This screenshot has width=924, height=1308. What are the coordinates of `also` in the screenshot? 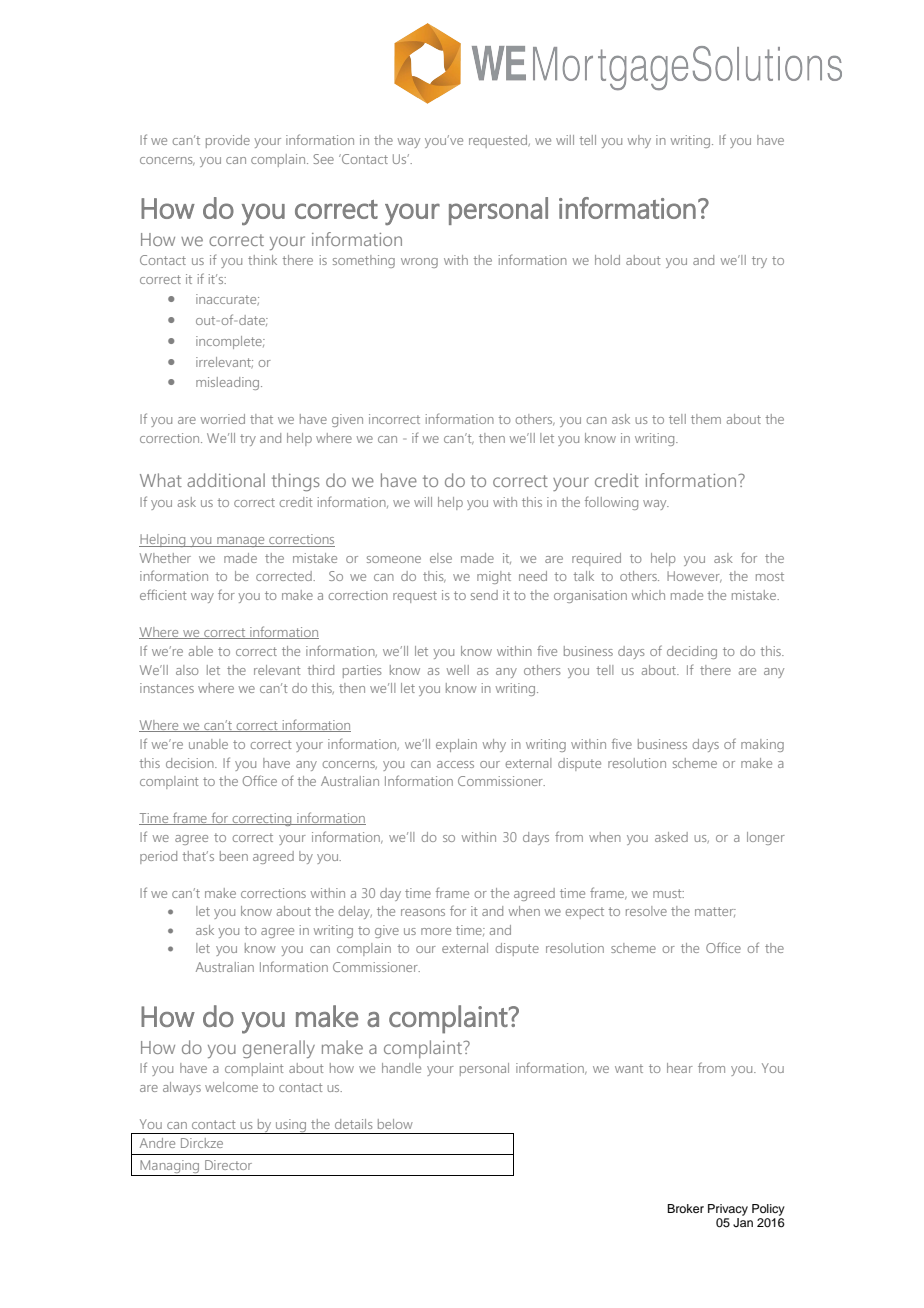 It's located at (187, 670).
